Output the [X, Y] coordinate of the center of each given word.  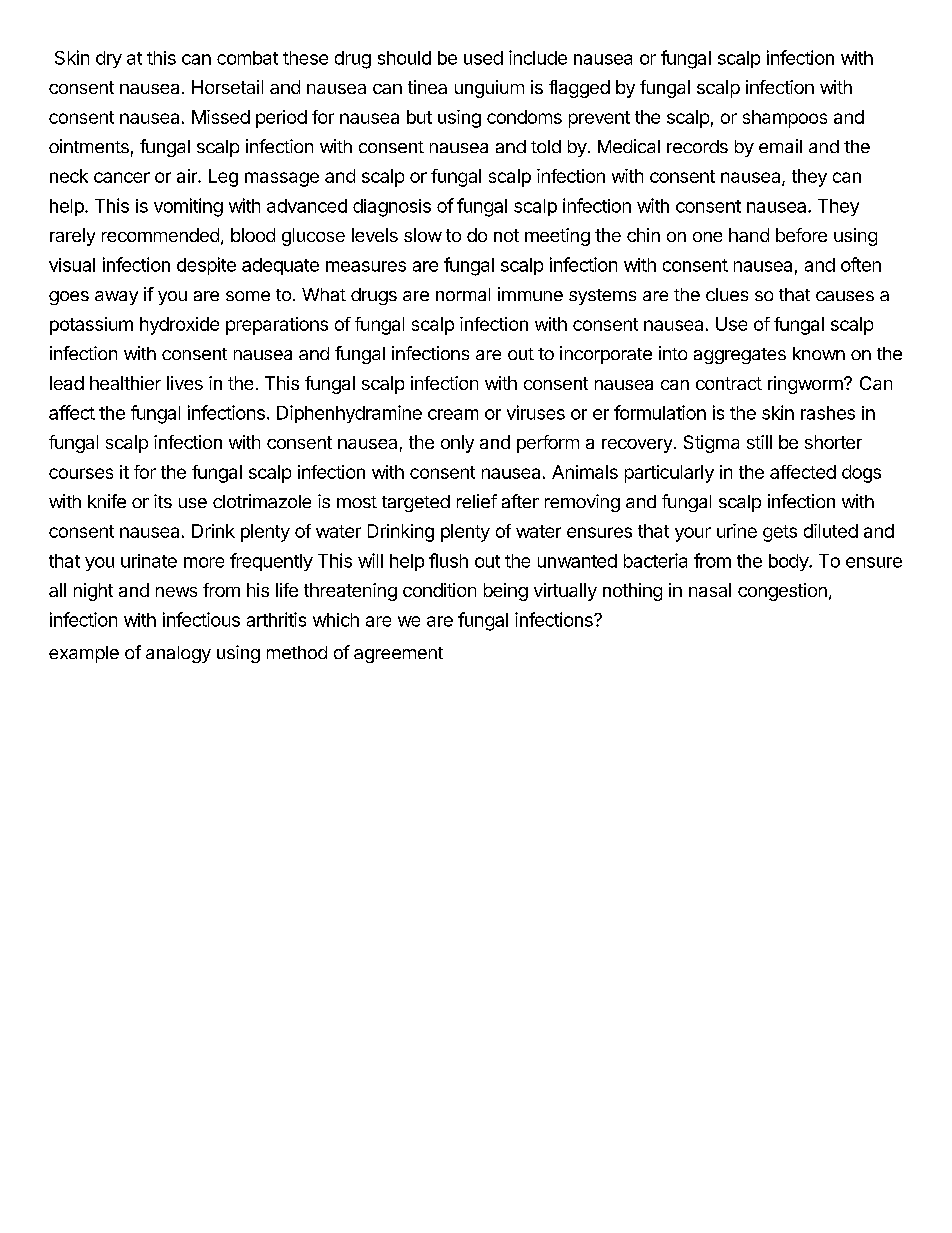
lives [185, 383]
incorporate [606, 355]
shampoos [785, 119]
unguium [489, 89]
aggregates [740, 356]
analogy [178, 654]
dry [109, 59]
